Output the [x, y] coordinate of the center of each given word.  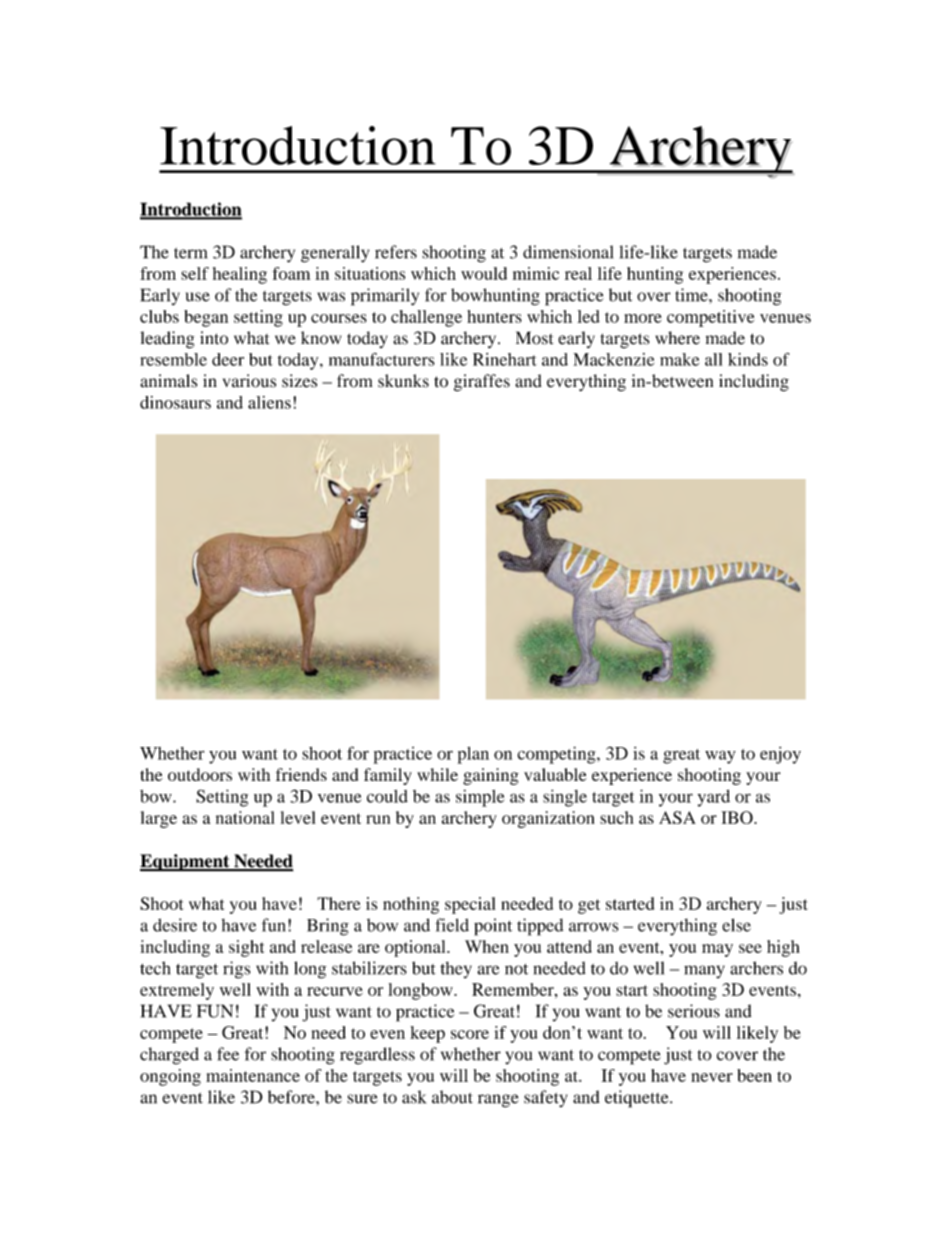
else [736, 925]
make [679, 359]
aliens [269, 402]
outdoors [200, 774]
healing [240, 275]
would [484, 273]
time [692, 295]
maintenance [253, 1075]
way [720, 757]
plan [473, 755]
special [470, 905]
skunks [403, 381]
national [245, 817]
